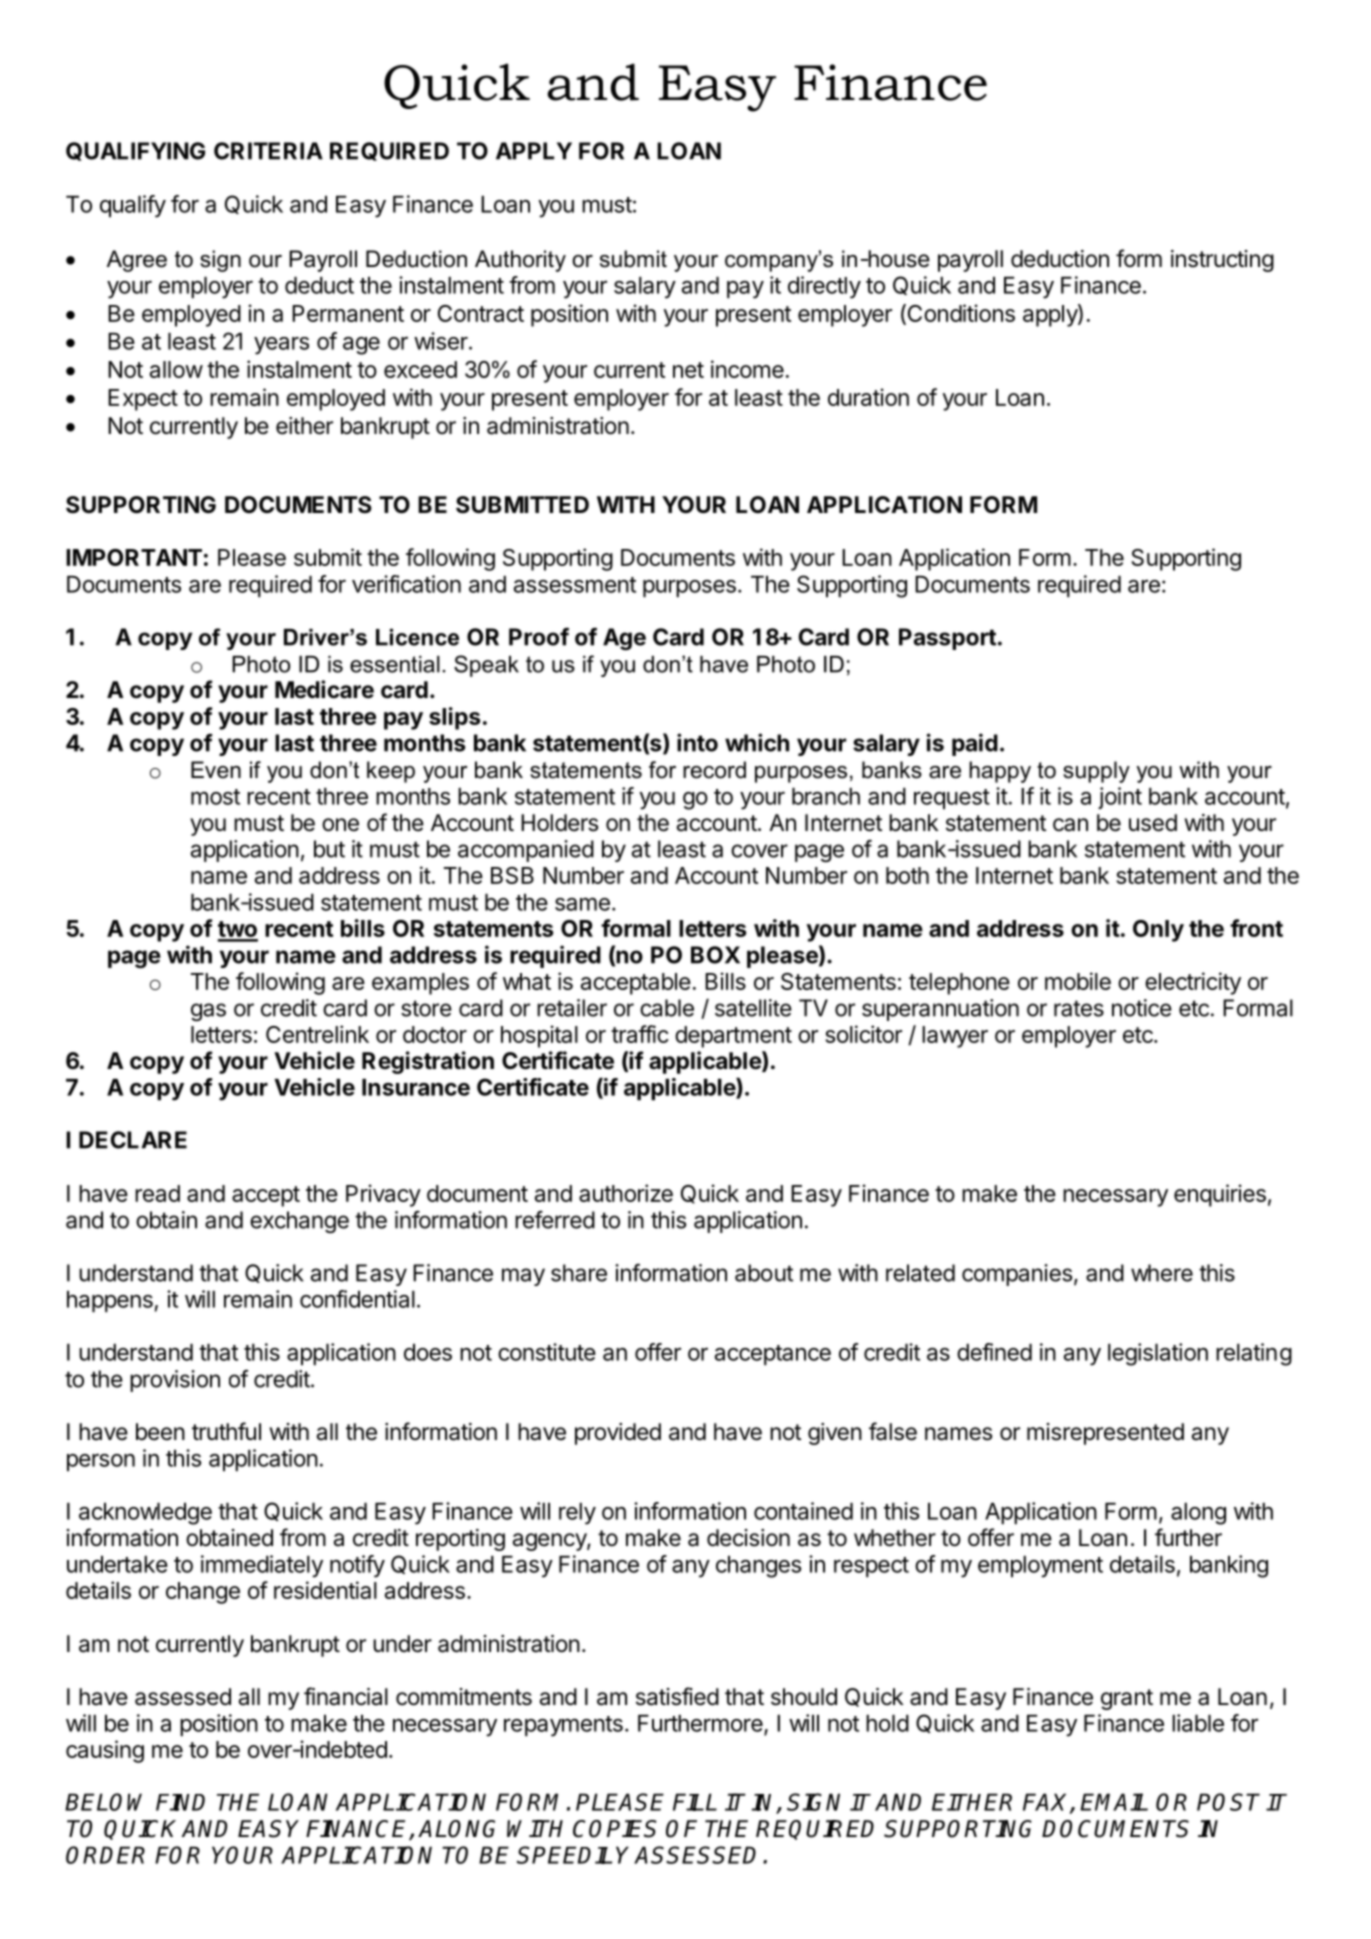  Describe the element at coordinates (1142, 1008) in the document. I see `notice` at that location.
